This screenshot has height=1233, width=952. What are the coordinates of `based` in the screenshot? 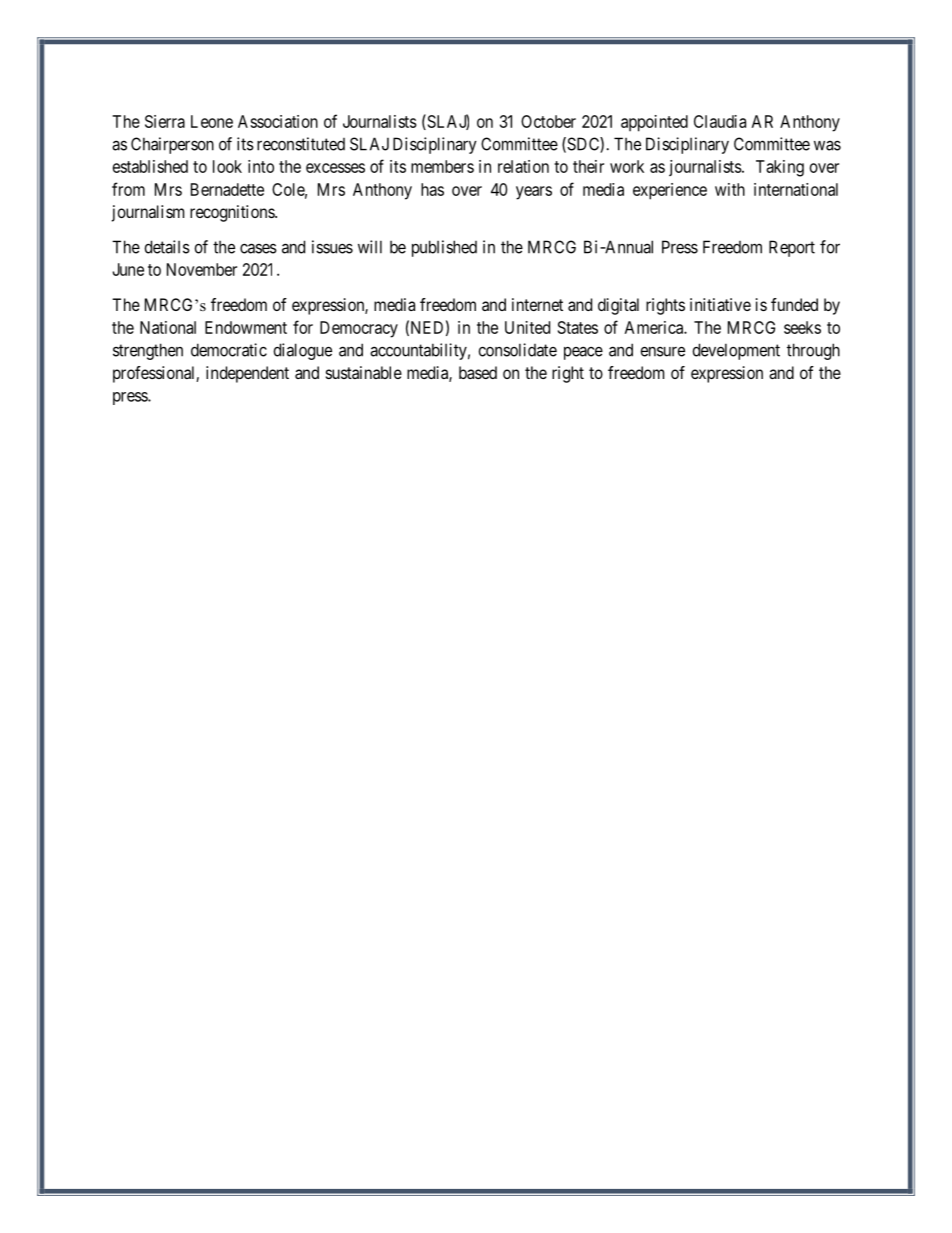 It's located at (478, 372).
